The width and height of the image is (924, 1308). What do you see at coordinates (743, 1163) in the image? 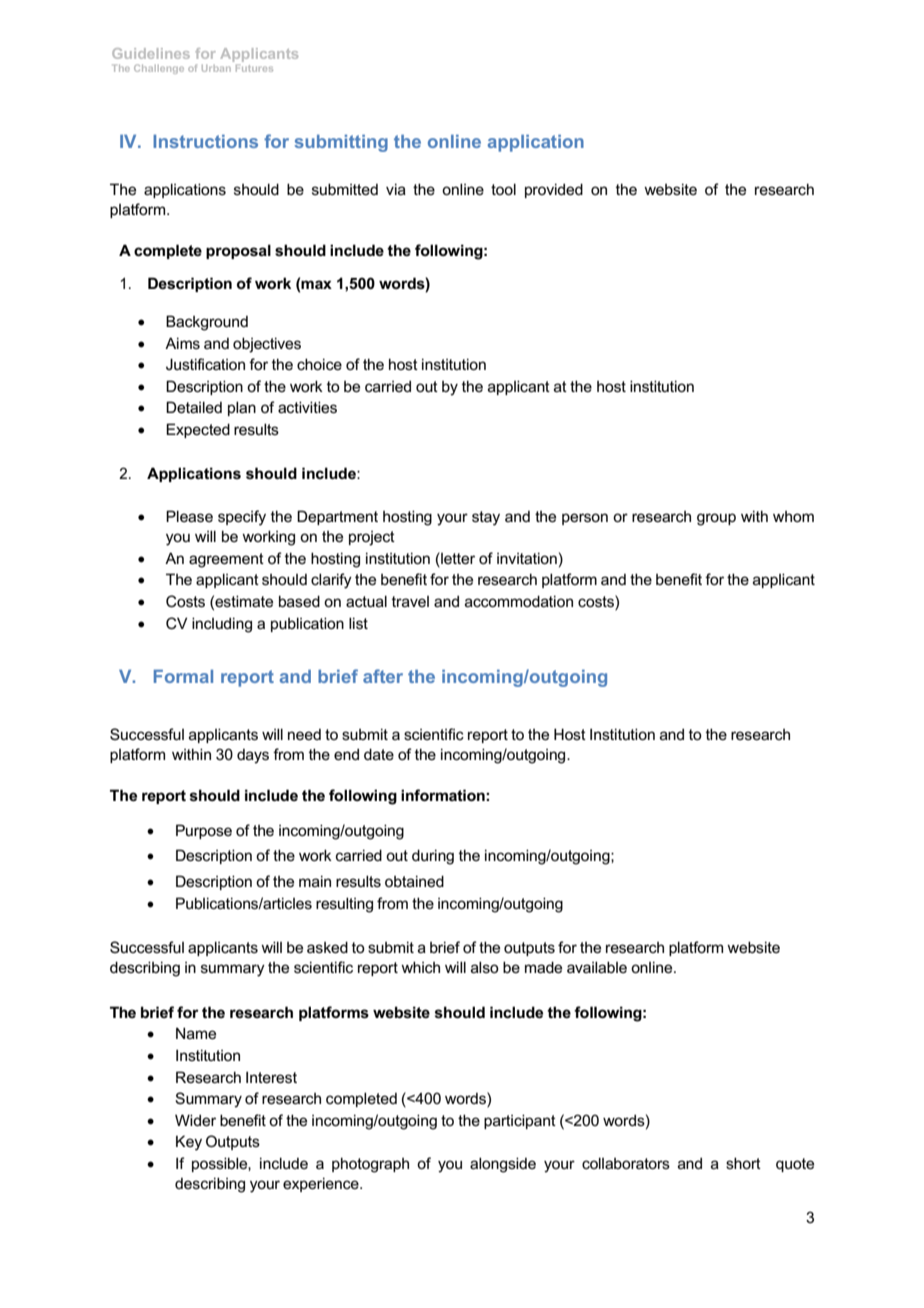
I see `short` at bounding box center [743, 1163].
